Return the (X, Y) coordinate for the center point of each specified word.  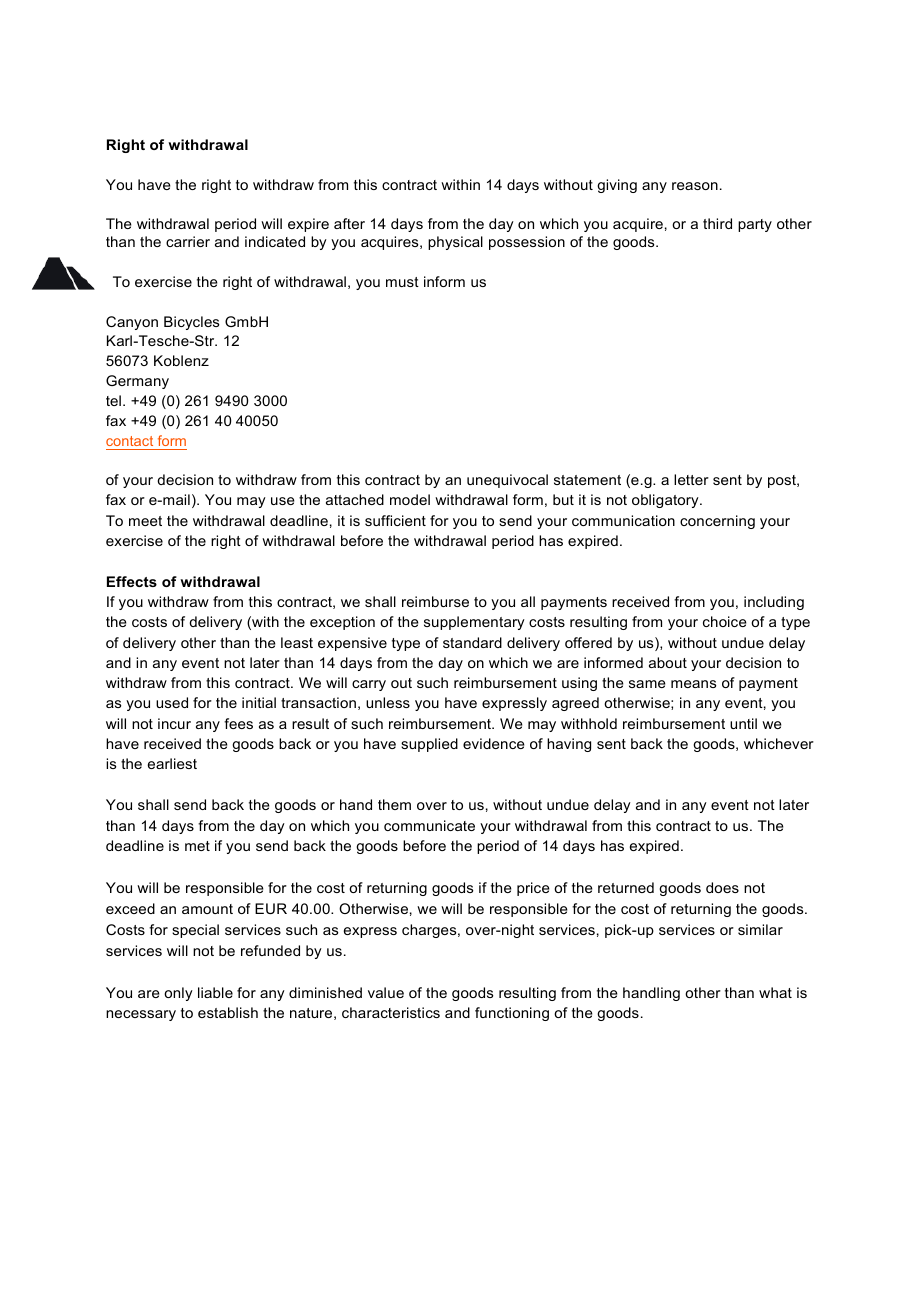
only (178, 994)
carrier (188, 241)
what (775, 992)
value (386, 992)
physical (455, 243)
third (717, 223)
